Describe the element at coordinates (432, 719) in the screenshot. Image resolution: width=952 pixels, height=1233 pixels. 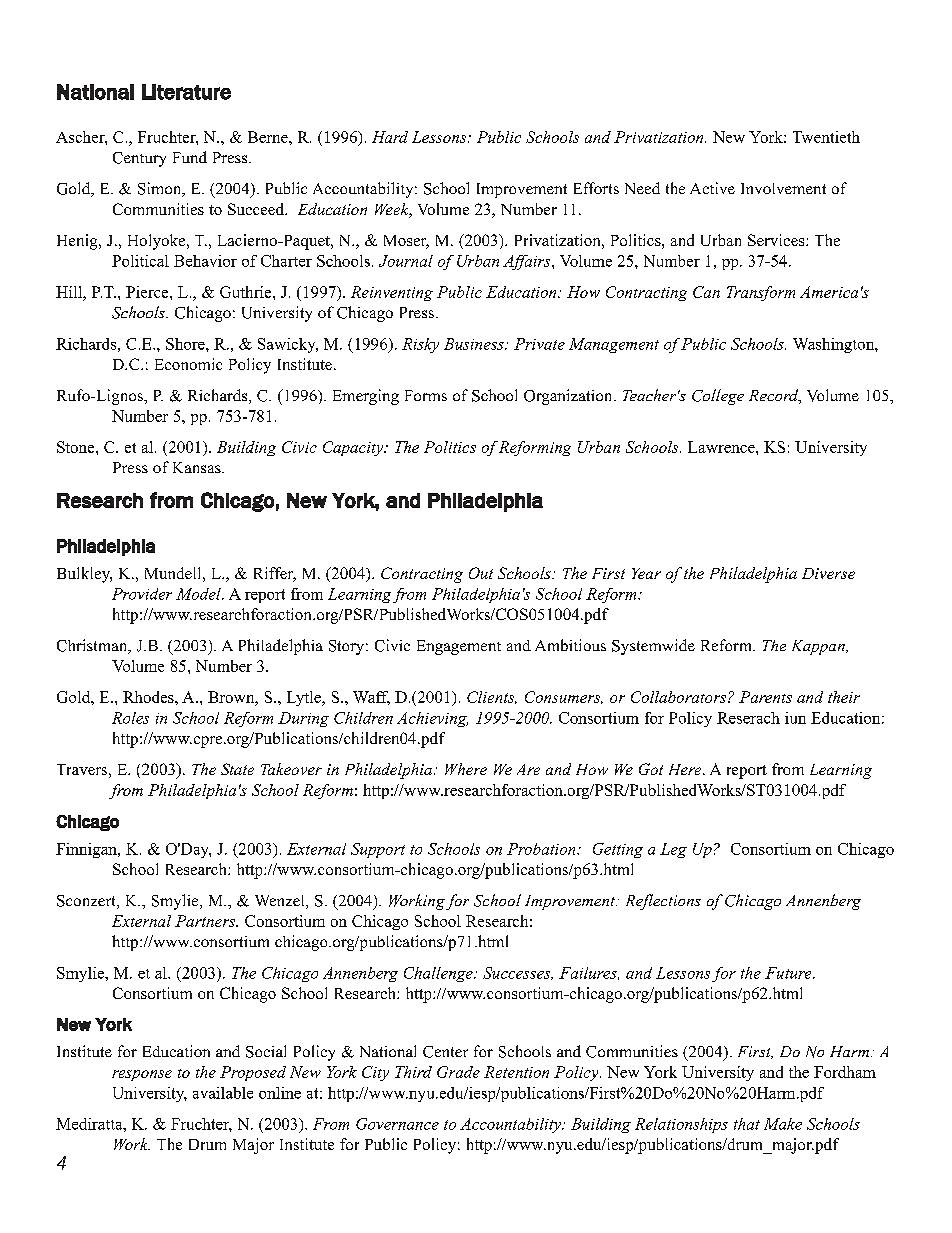
I see `Achieving` at that location.
